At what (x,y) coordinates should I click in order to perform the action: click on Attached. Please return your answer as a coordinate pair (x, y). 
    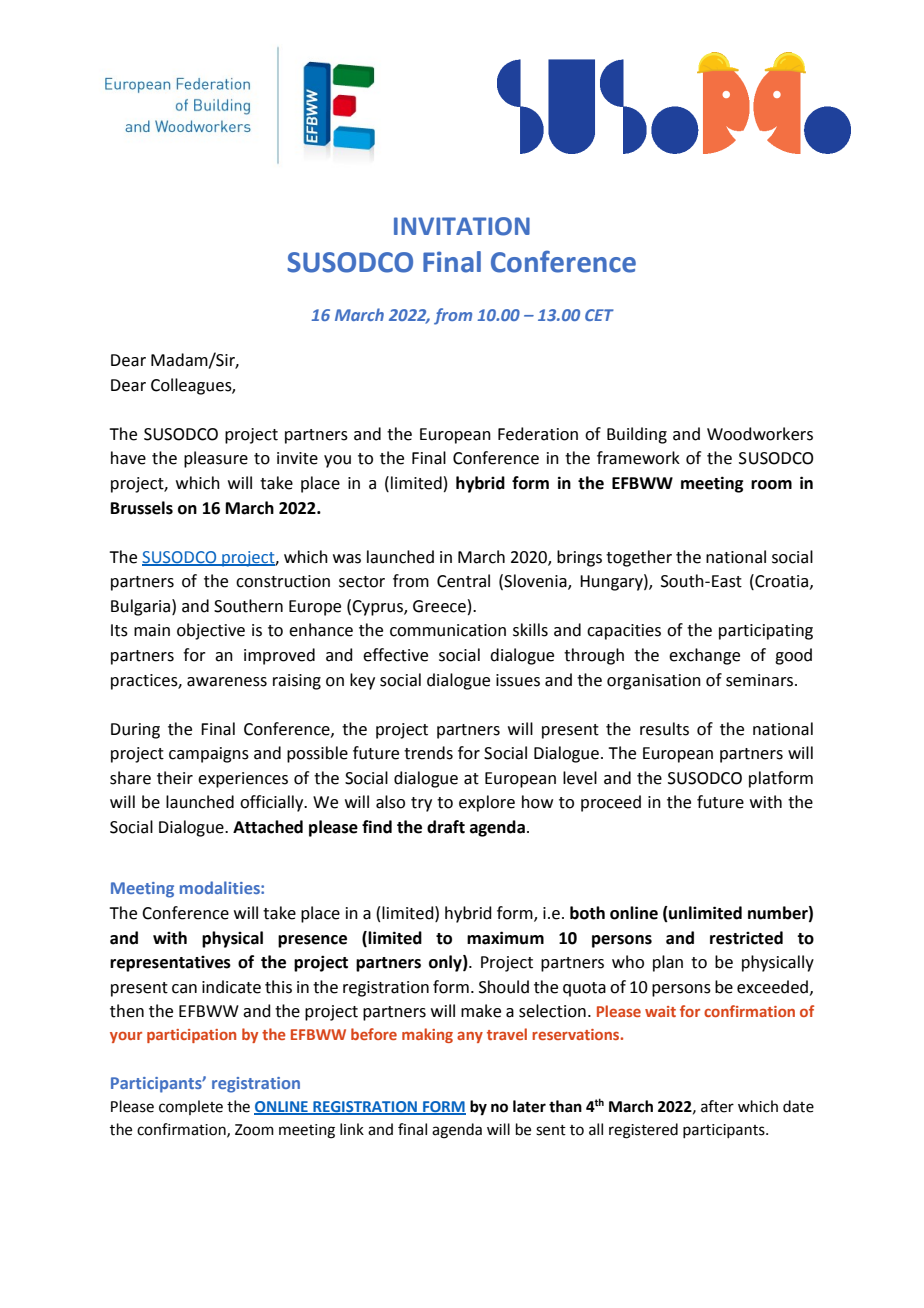
    Looking at the image, I should click on (268, 827).
